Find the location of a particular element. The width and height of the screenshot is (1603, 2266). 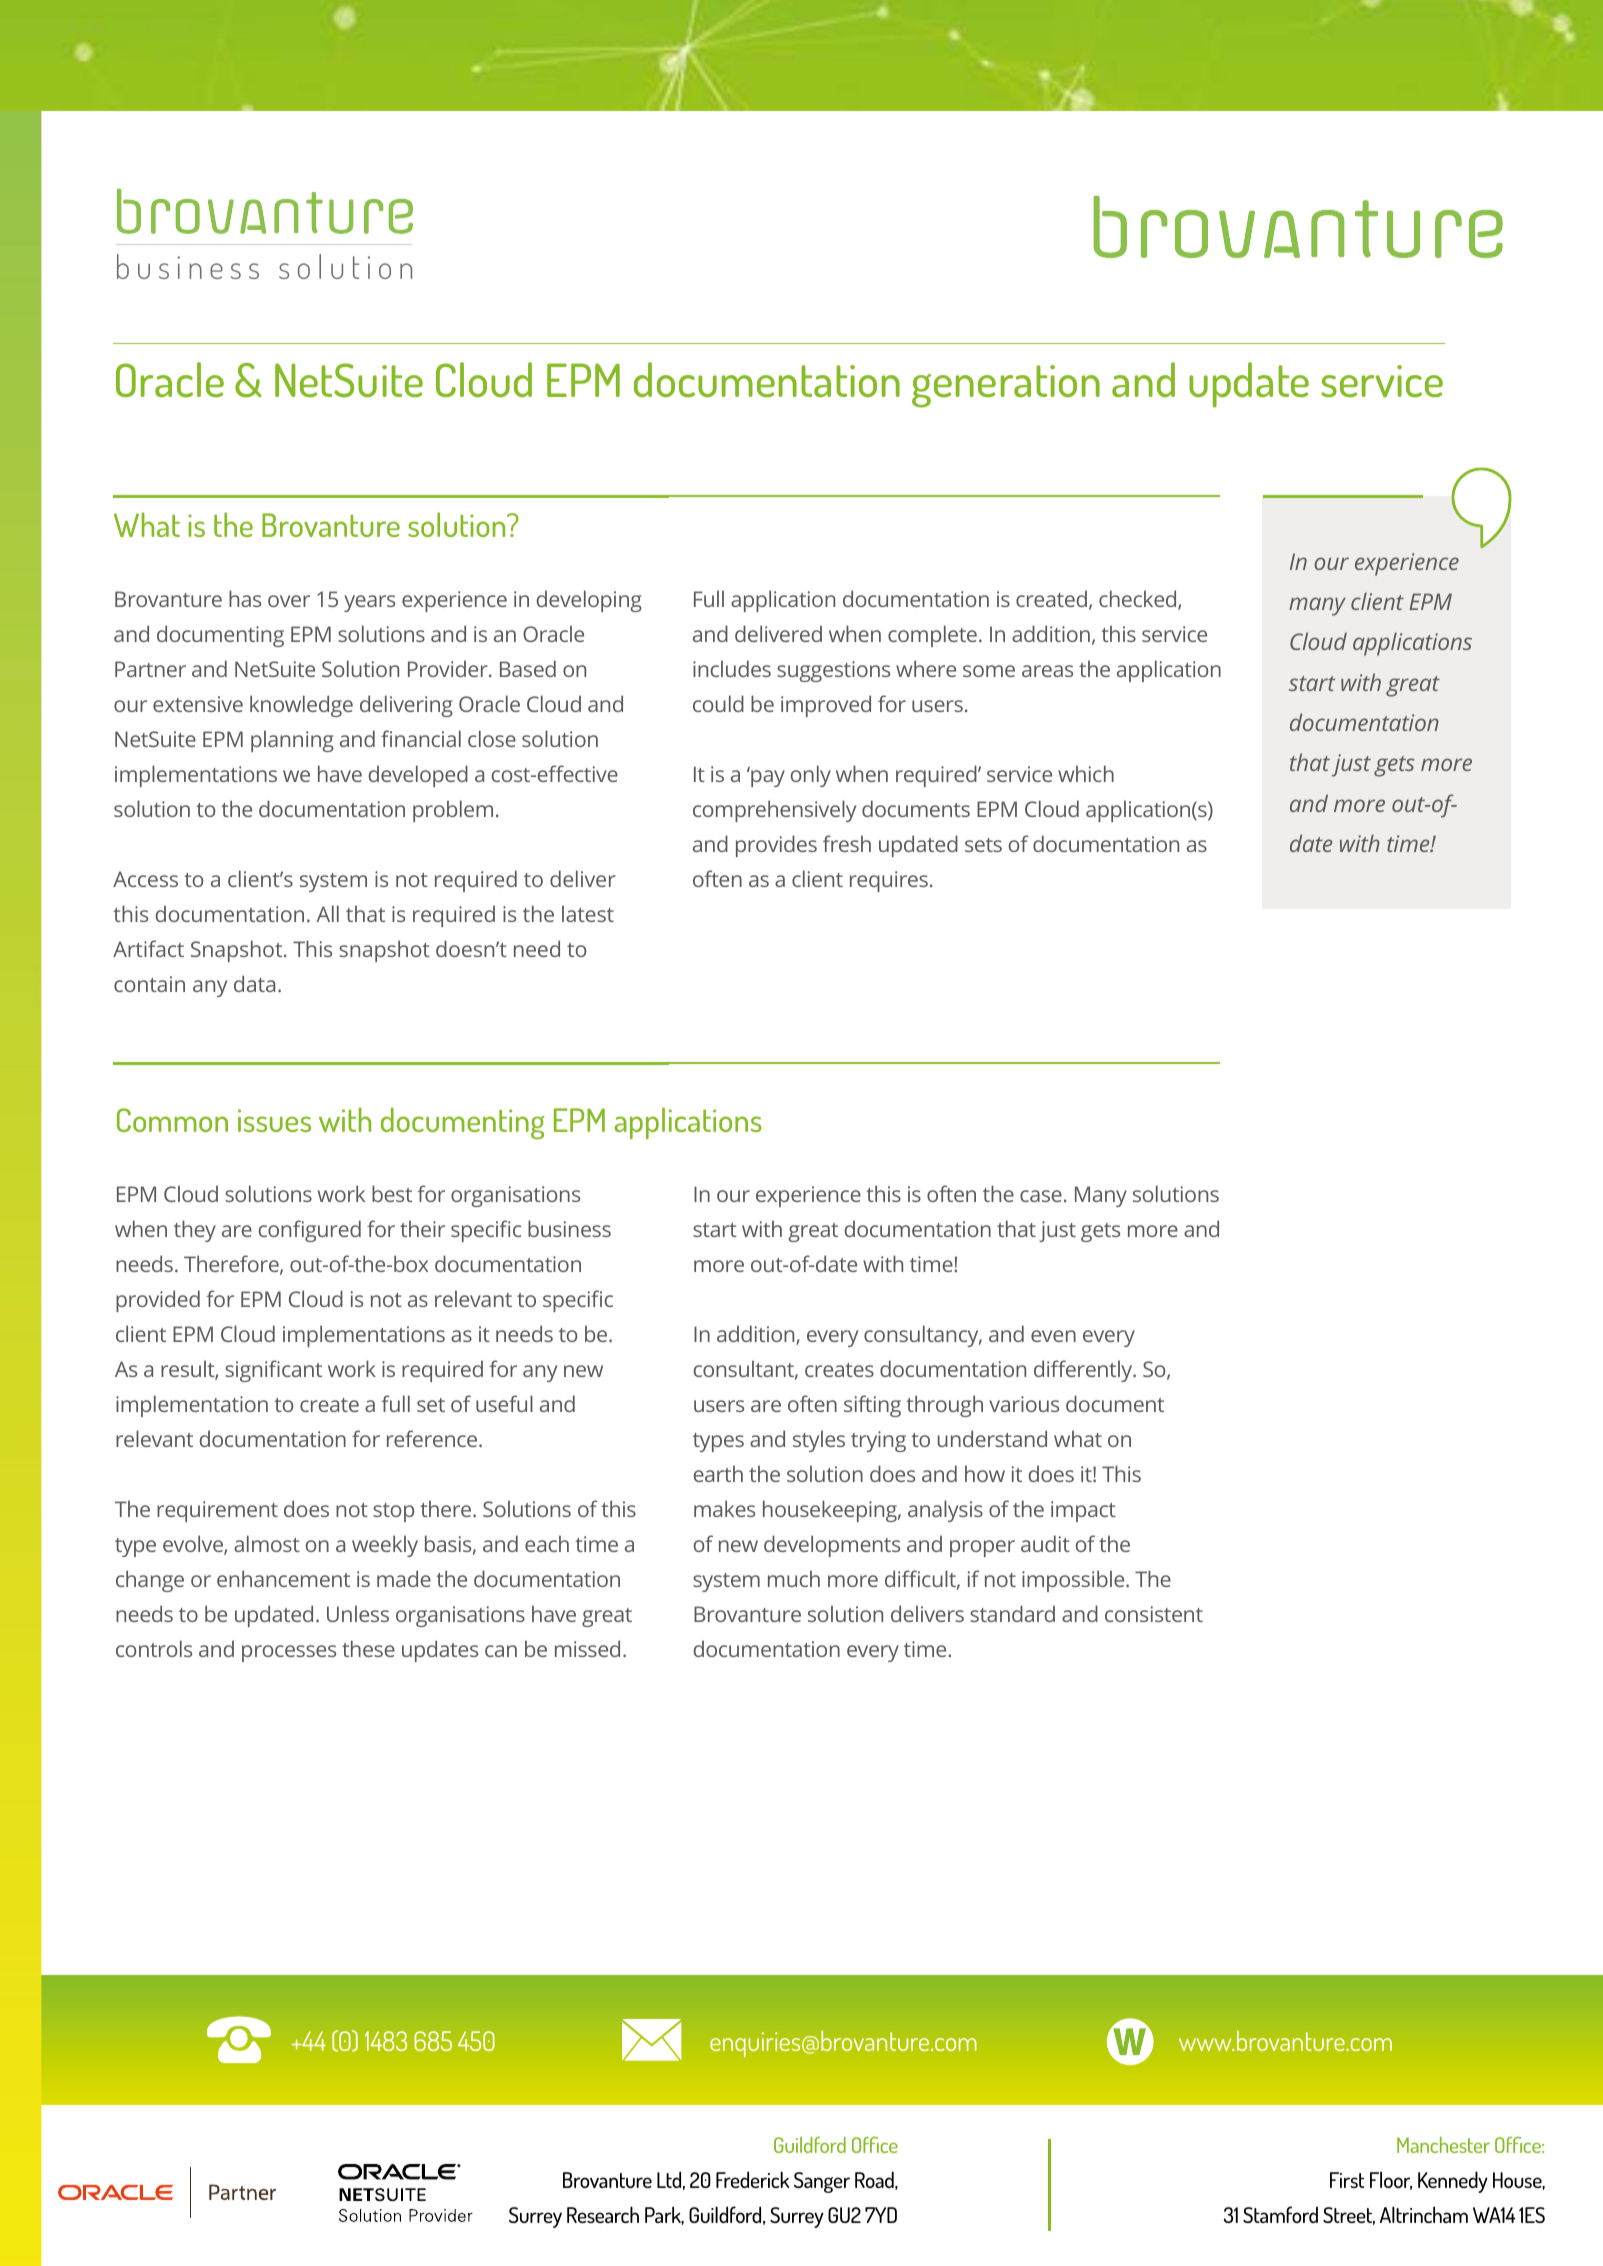

even is located at coordinates (1053, 1336).
